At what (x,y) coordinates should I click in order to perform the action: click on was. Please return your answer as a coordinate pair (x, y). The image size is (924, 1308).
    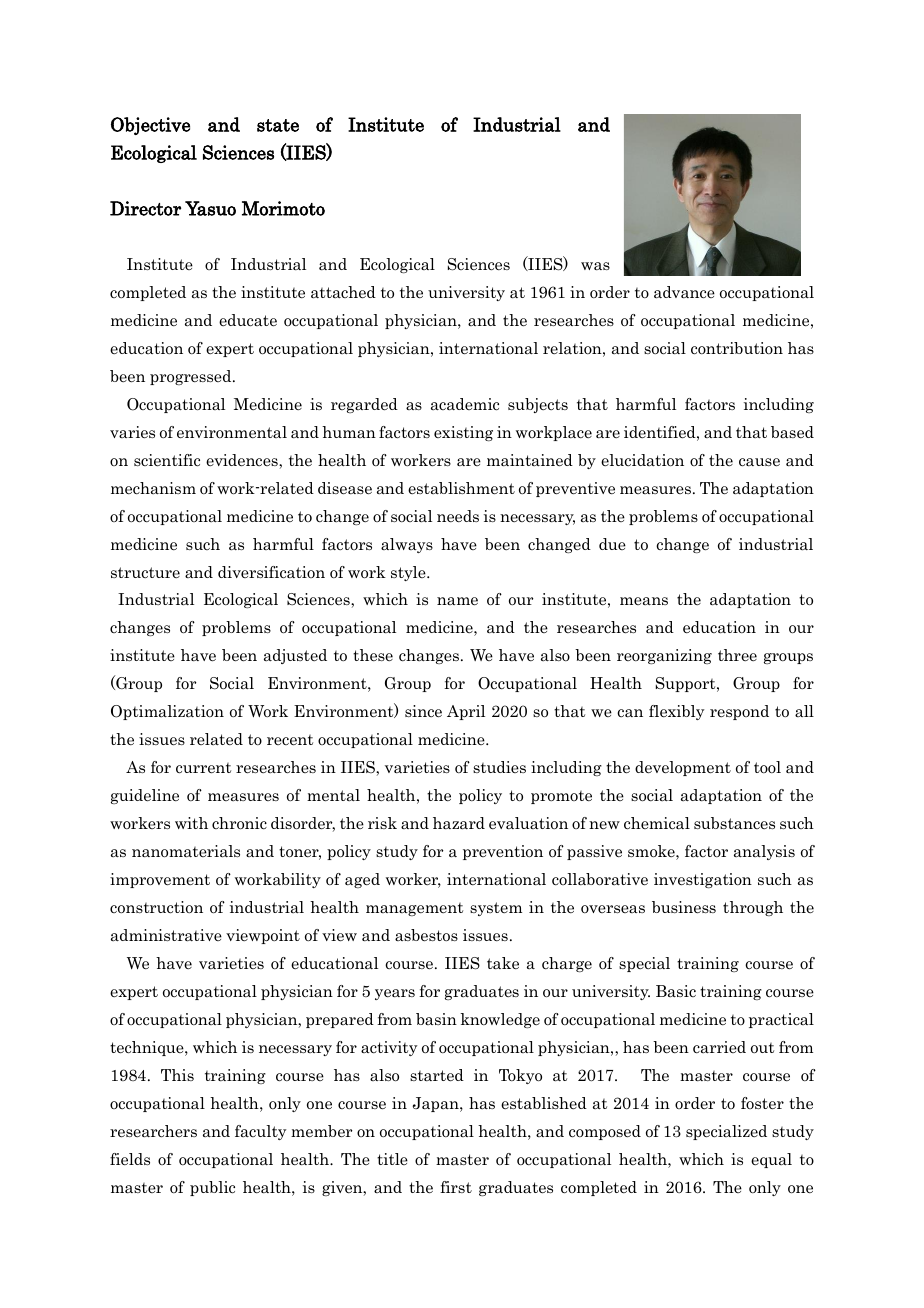
    Looking at the image, I should click on (595, 266).
